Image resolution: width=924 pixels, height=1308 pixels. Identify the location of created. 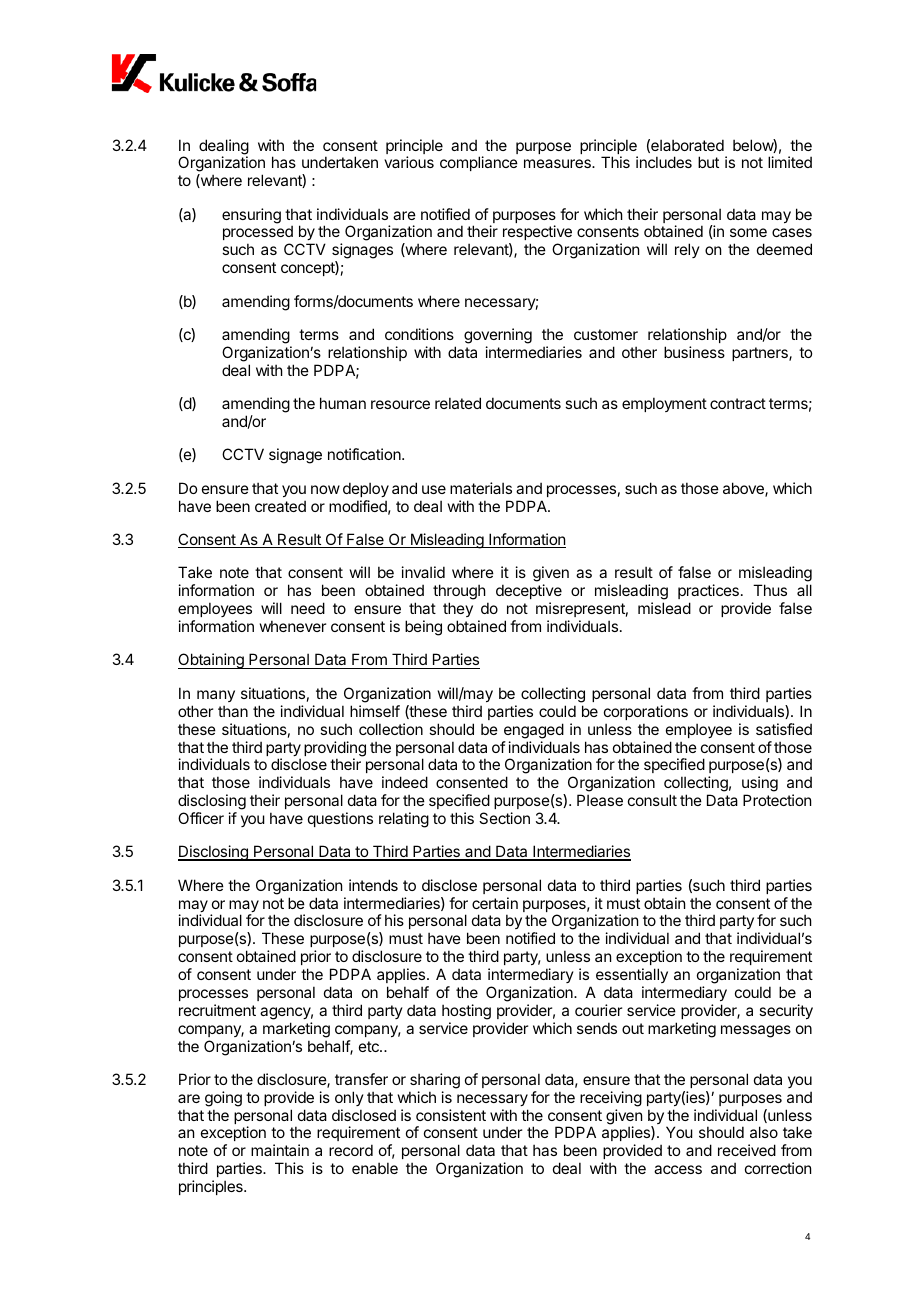
(280, 506).
